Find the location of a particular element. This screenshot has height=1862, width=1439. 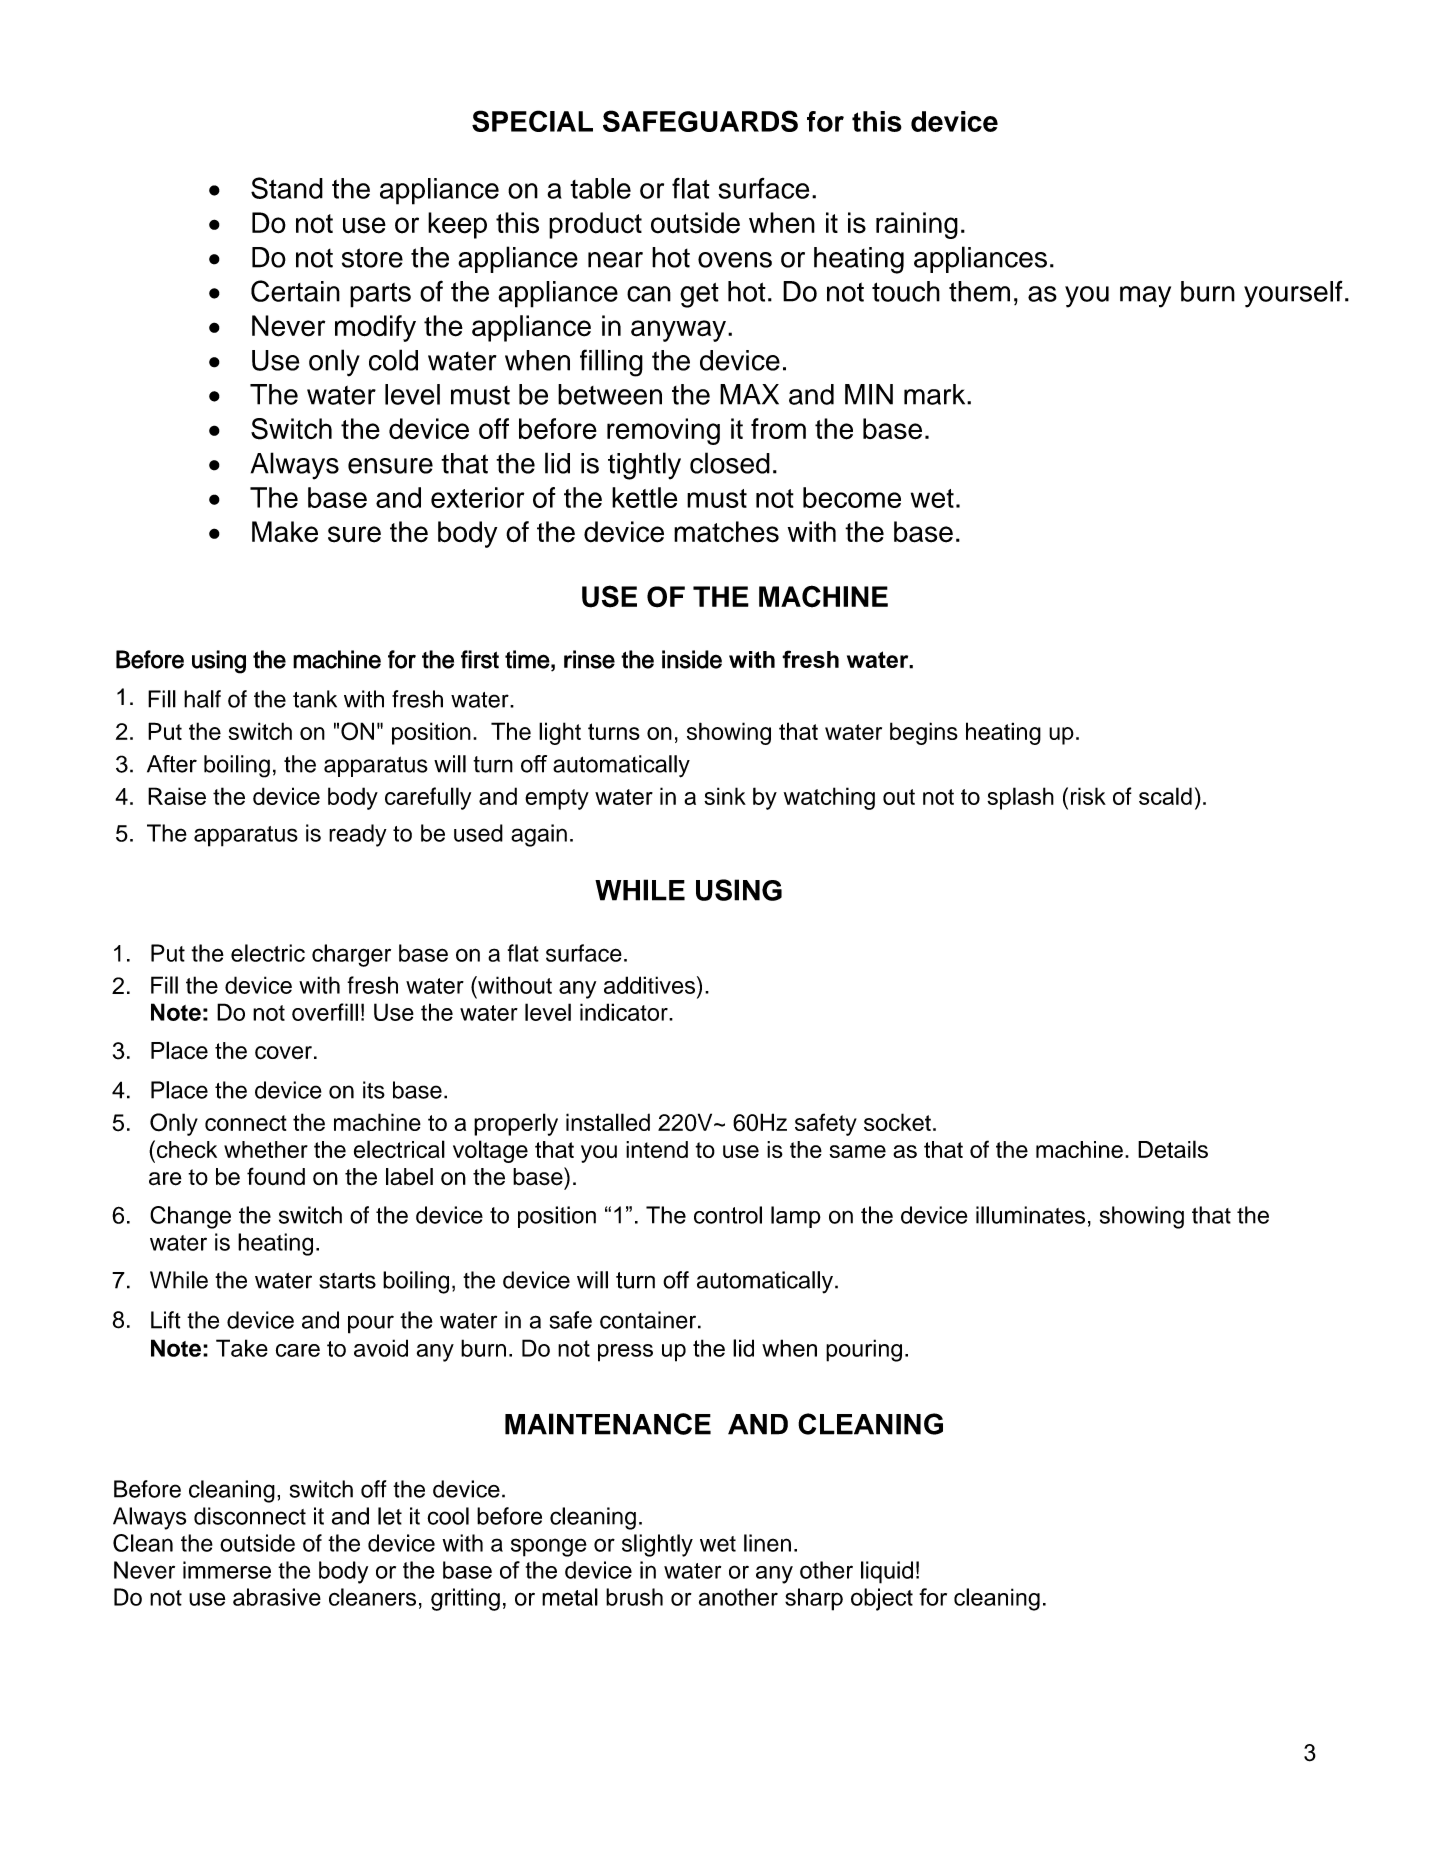

Details is located at coordinates (1173, 1149).
